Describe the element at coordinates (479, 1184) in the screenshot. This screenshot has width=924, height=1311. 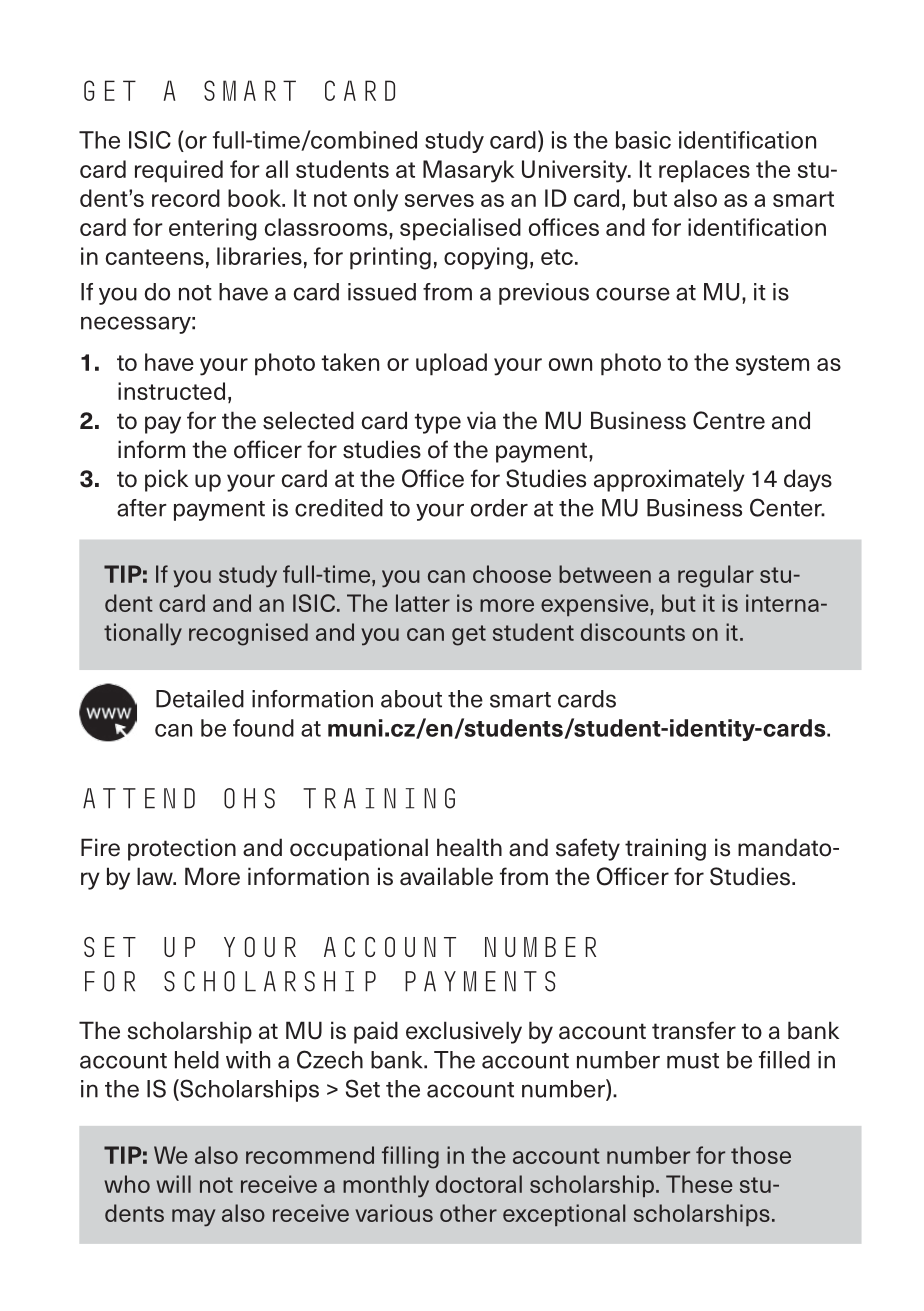
I see `doctoral` at that location.
